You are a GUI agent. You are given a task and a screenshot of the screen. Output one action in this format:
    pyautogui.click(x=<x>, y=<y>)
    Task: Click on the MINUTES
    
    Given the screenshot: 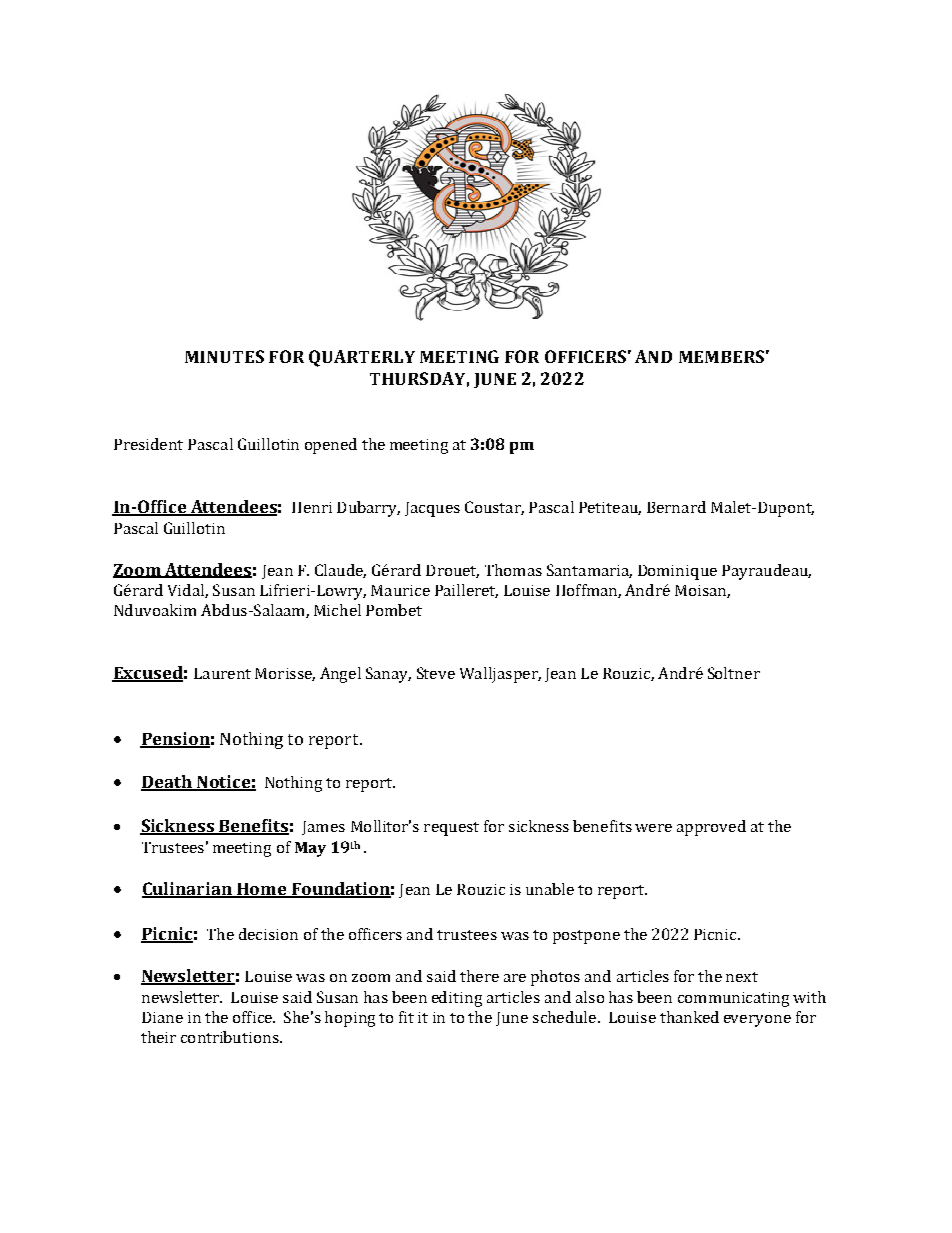 What is the action you would take?
    pyautogui.click(x=224, y=356)
